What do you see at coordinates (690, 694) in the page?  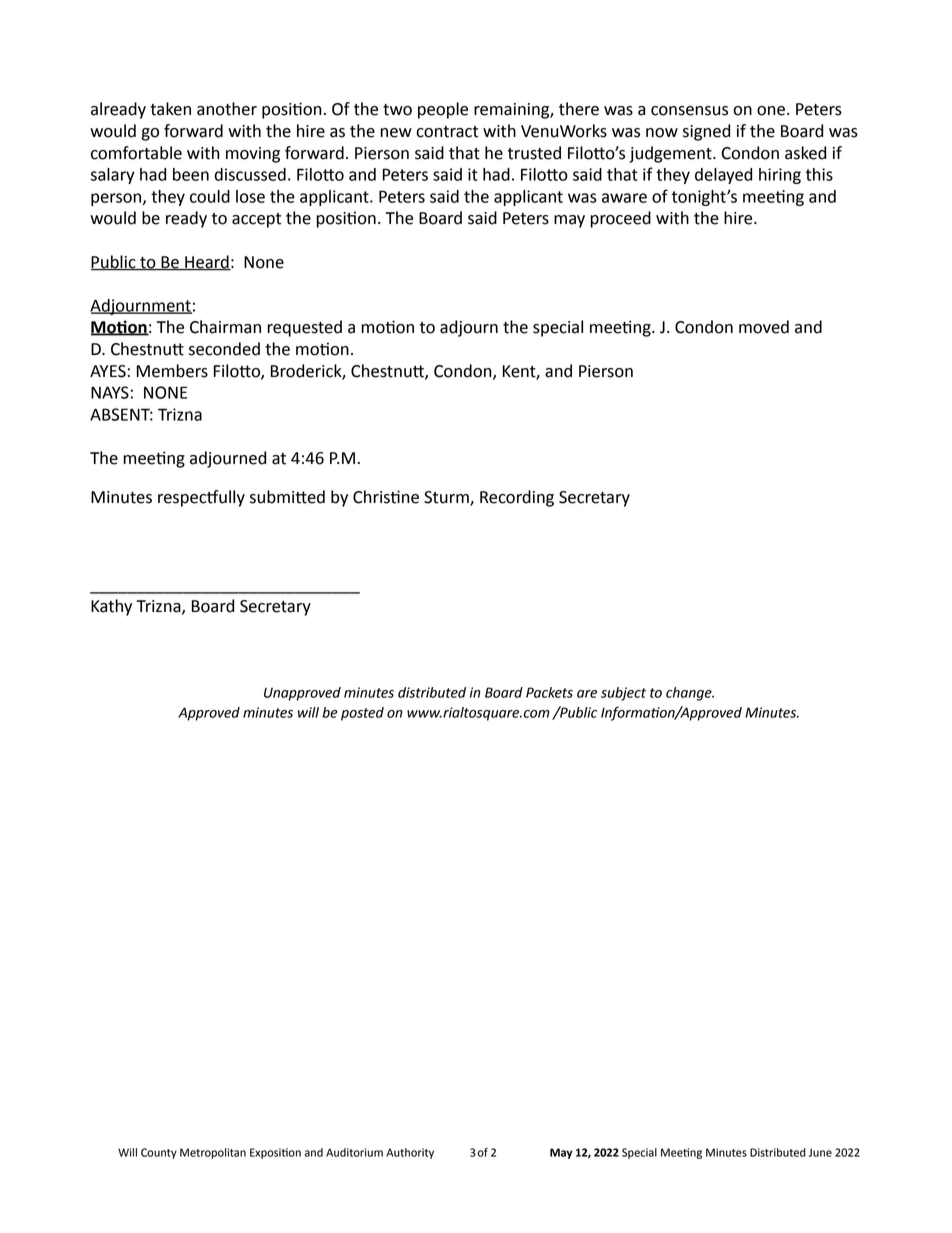 I see `change` at bounding box center [690, 694].
